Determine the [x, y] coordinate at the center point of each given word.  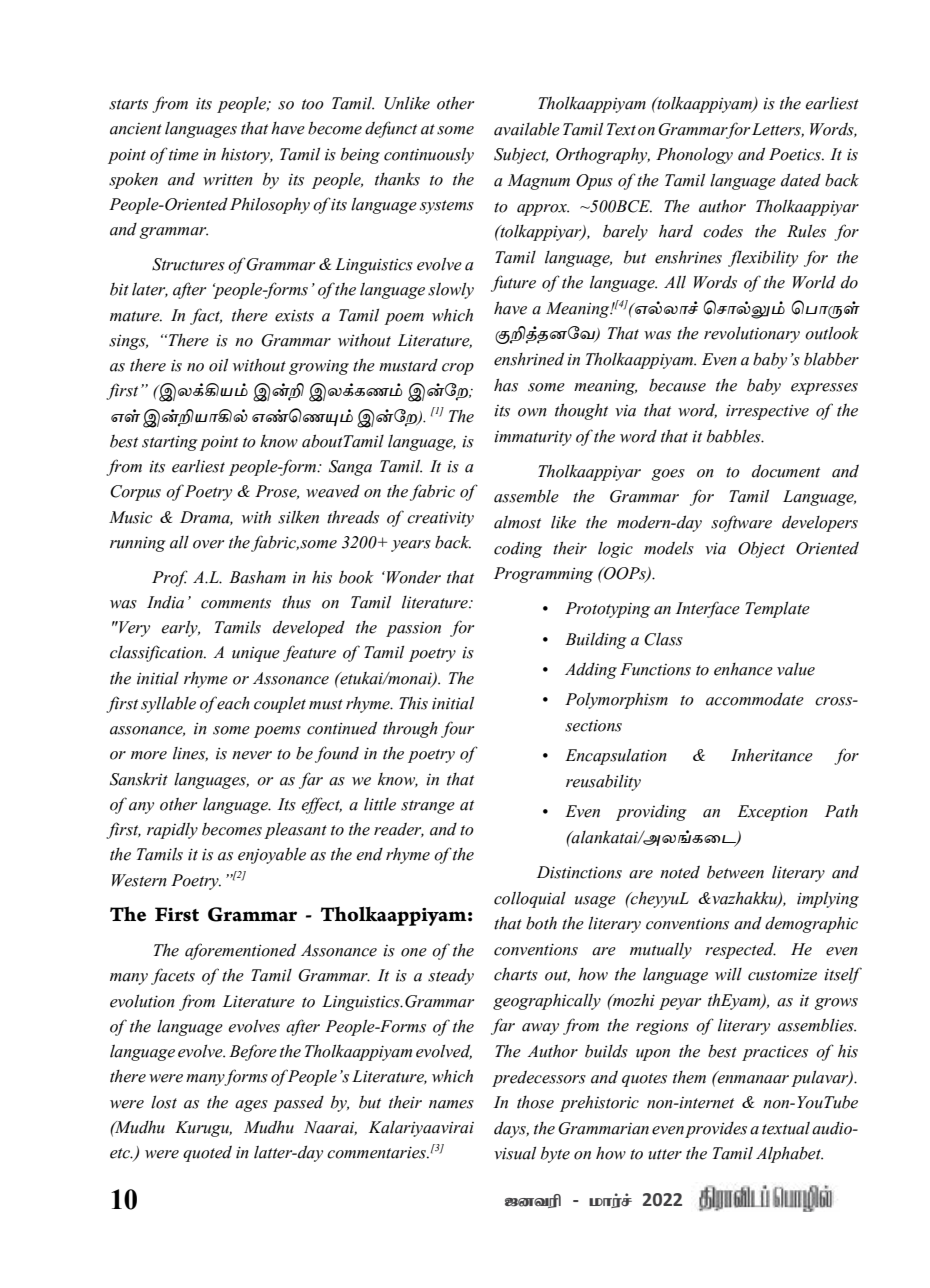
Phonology [694, 156]
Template [777, 610]
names [451, 1104]
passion [413, 629]
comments [236, 603]
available [527, 129]
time [184, 155]
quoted [207, 1153]
